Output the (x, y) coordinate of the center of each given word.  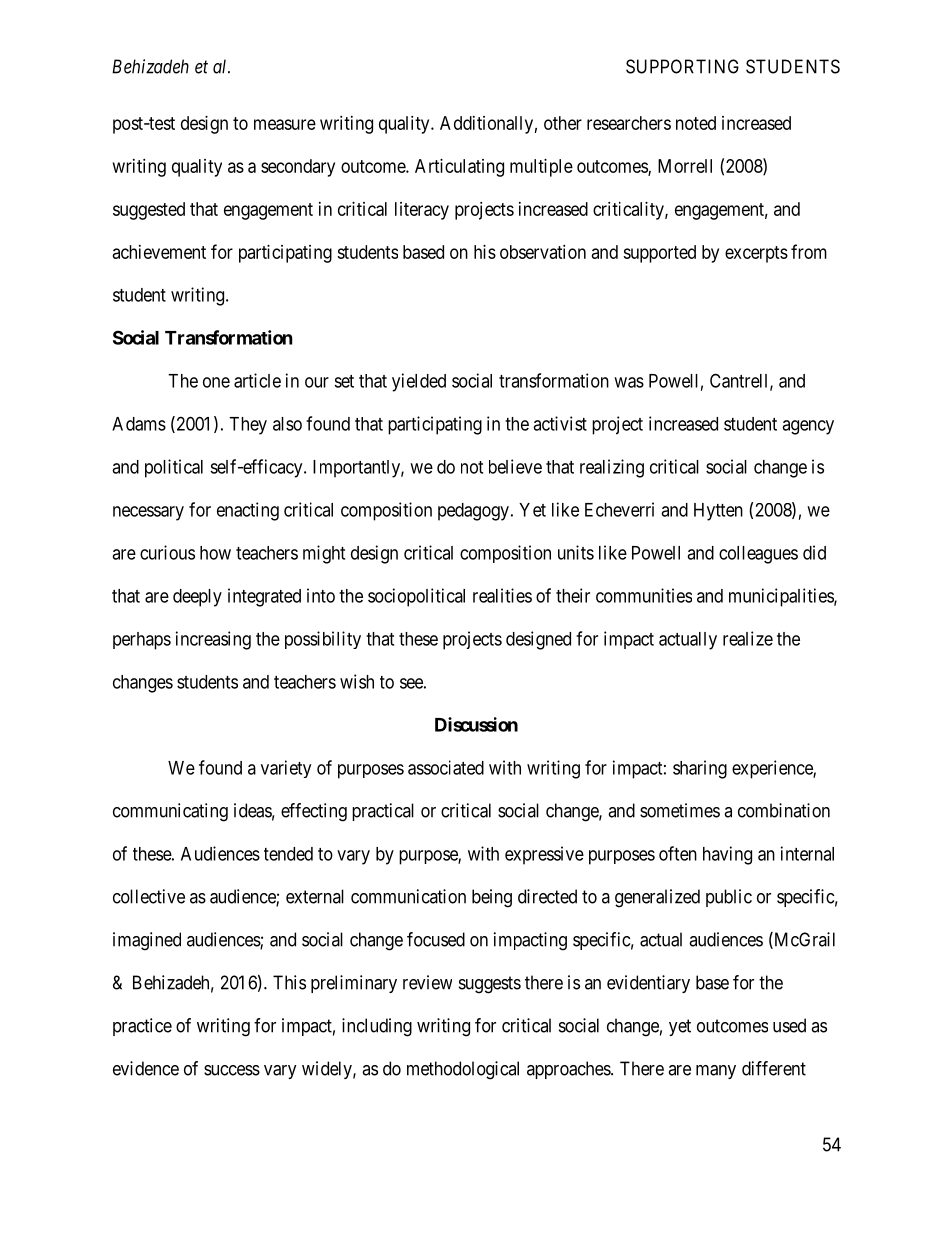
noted (696, 123)
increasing (213, 640)
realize (748, 638)
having (727, 855)
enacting (248, 511)
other (563, 123)
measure (285, 124)
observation (543, 252)
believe (515, 466)
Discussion (476, 724)
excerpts (756, 254)
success (232, 1070)
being (492, 898)
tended (288, 854)
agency (808, 427)
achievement (159, 252)
